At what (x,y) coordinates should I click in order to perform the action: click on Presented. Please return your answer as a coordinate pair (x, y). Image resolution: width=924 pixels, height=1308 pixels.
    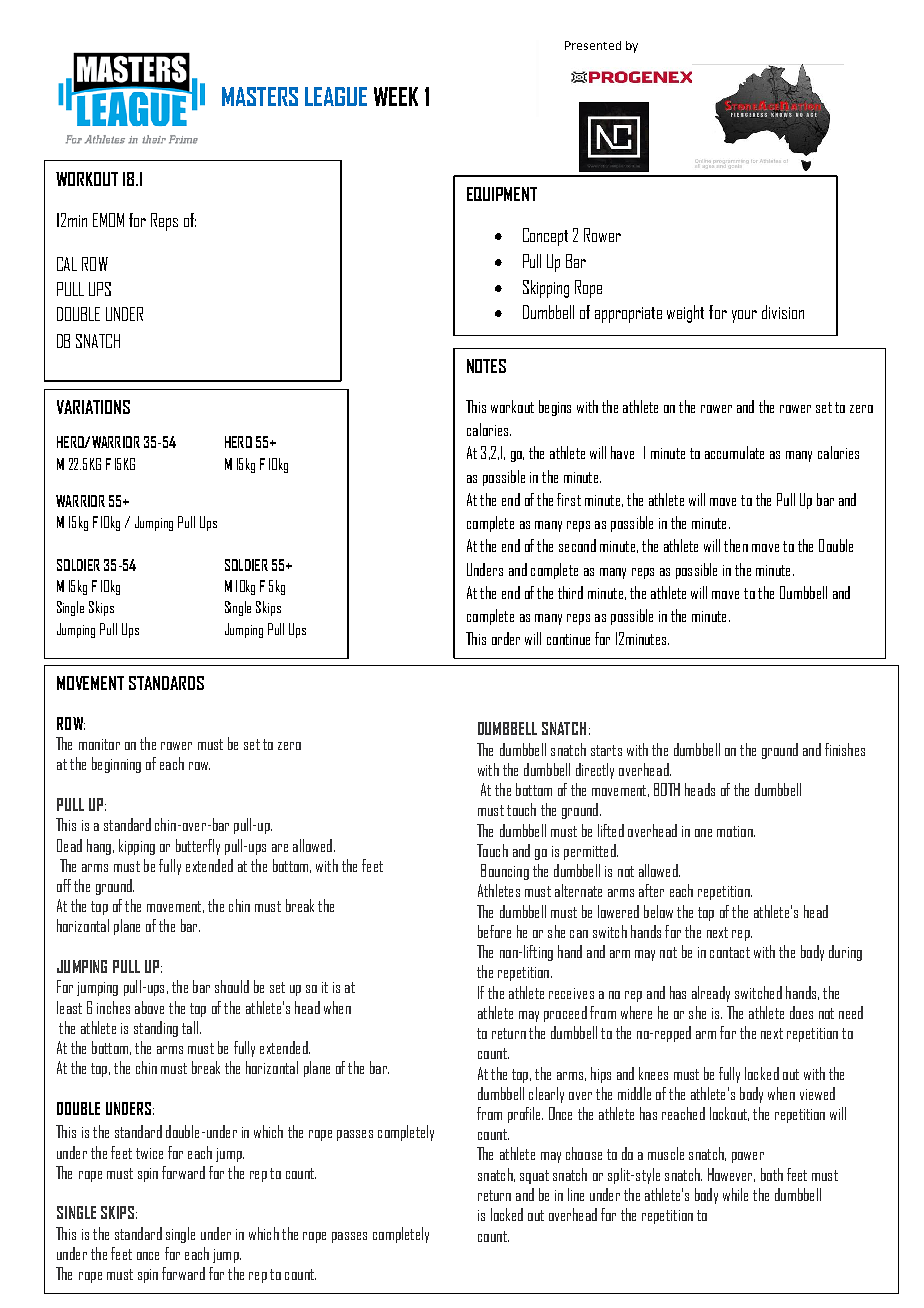
    Looking at the image, I should click on (593, 45).
